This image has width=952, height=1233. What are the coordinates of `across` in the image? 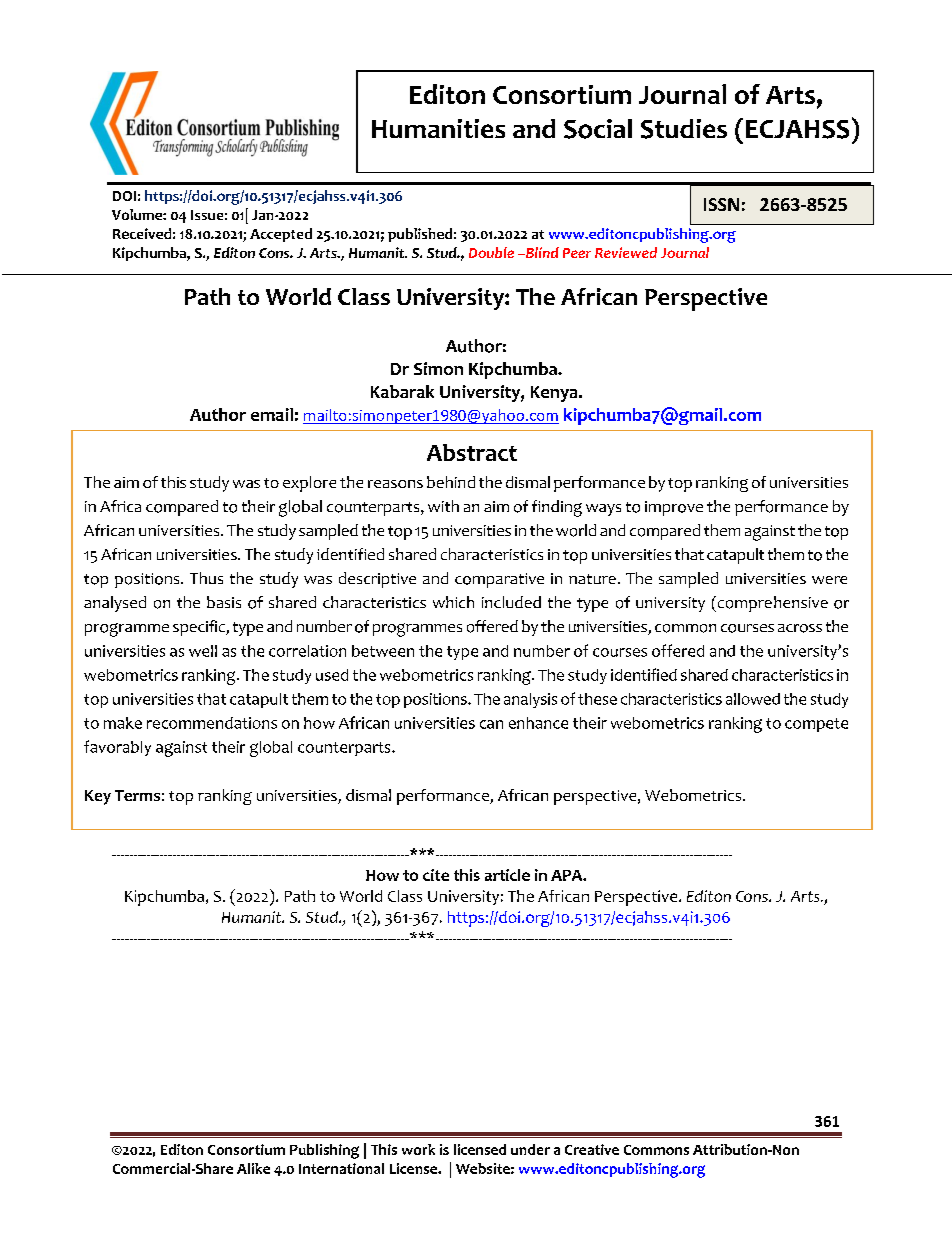 It's located at (800, 628).
